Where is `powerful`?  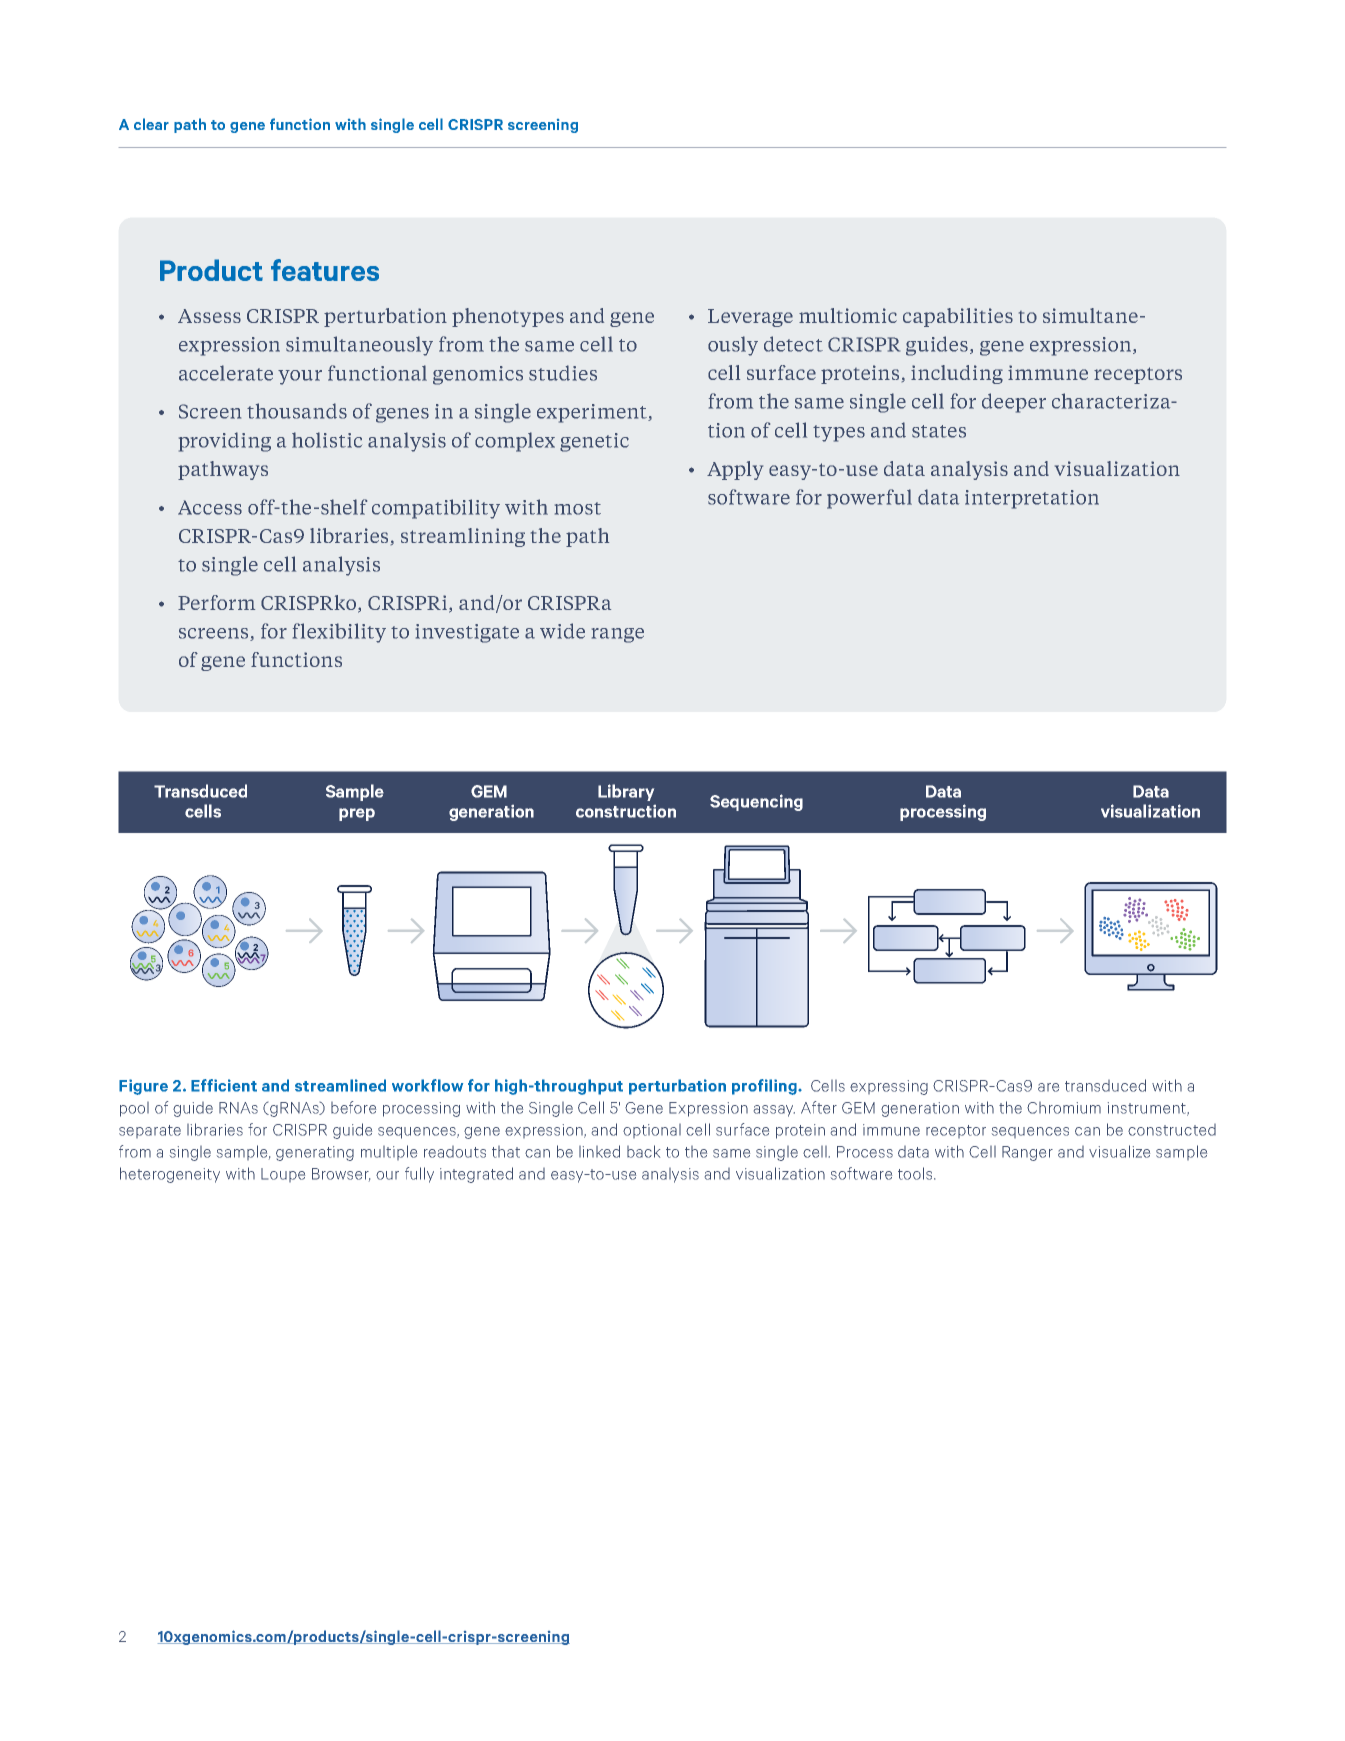 powerful is located at coordinates (869, 499).
